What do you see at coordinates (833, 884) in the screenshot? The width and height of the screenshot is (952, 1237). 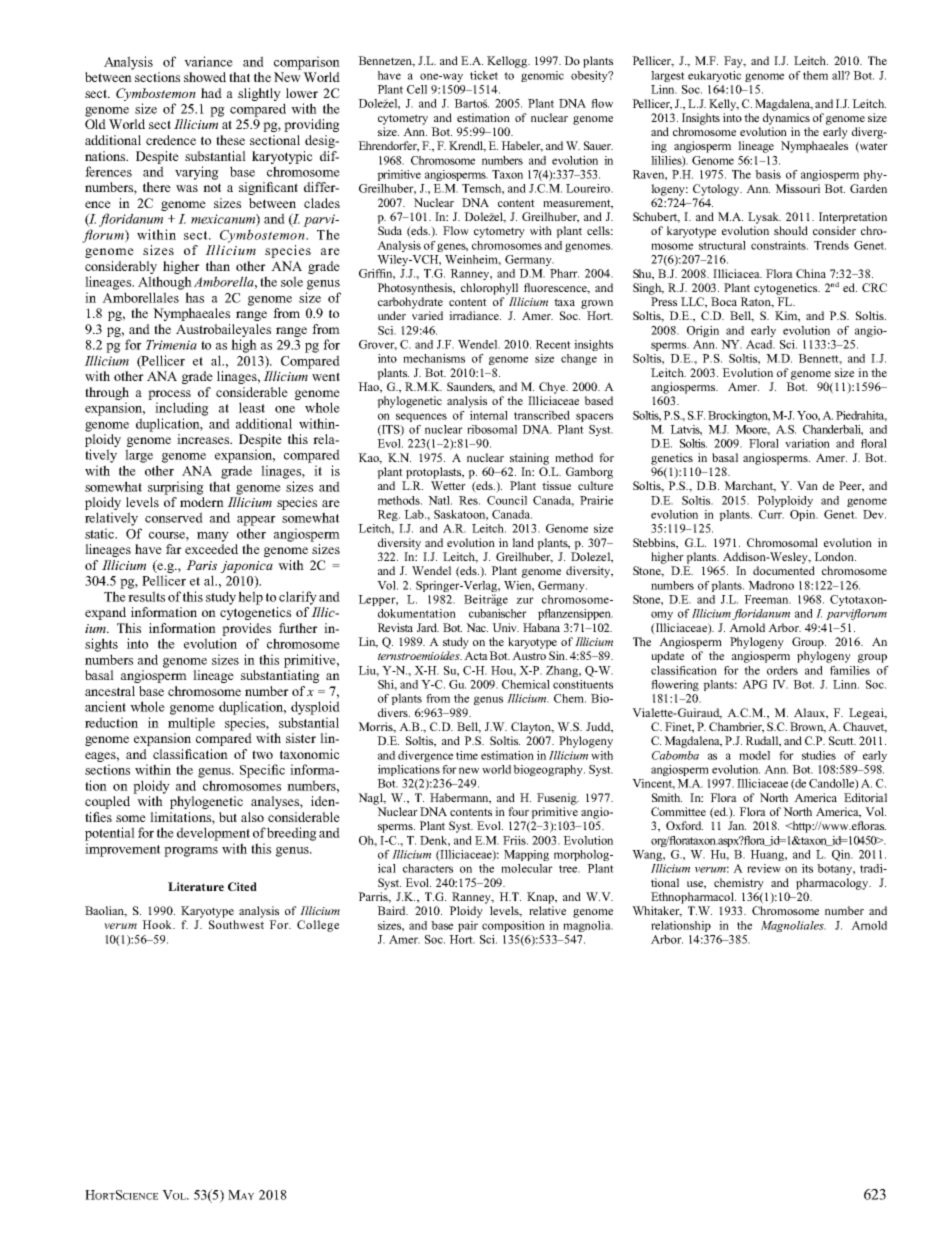 I see `pharmacology` at bounding box center [833, 884].
